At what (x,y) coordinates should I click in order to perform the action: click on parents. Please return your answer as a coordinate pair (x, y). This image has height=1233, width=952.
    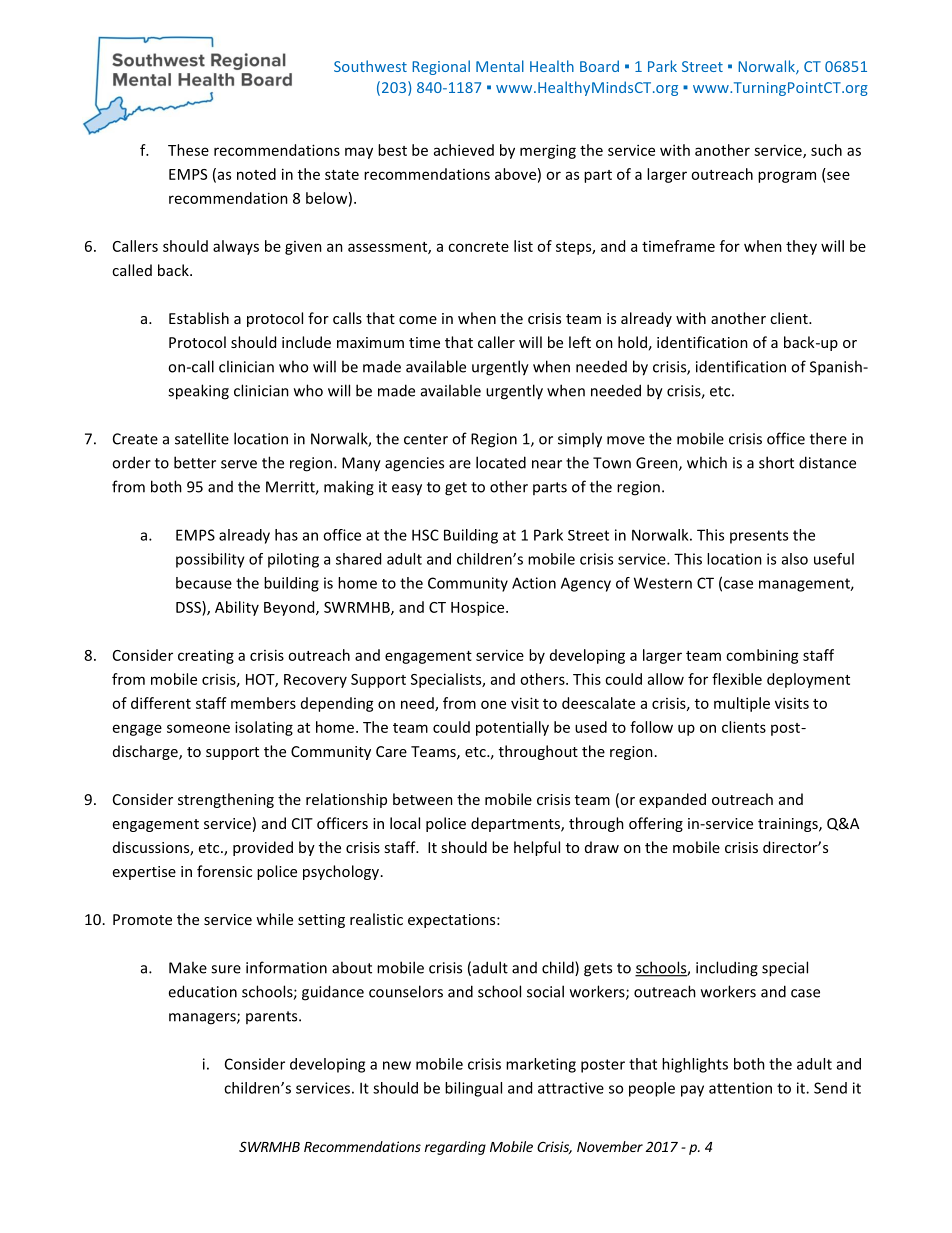
    Looking at the image, I should click on (273, 1017).
